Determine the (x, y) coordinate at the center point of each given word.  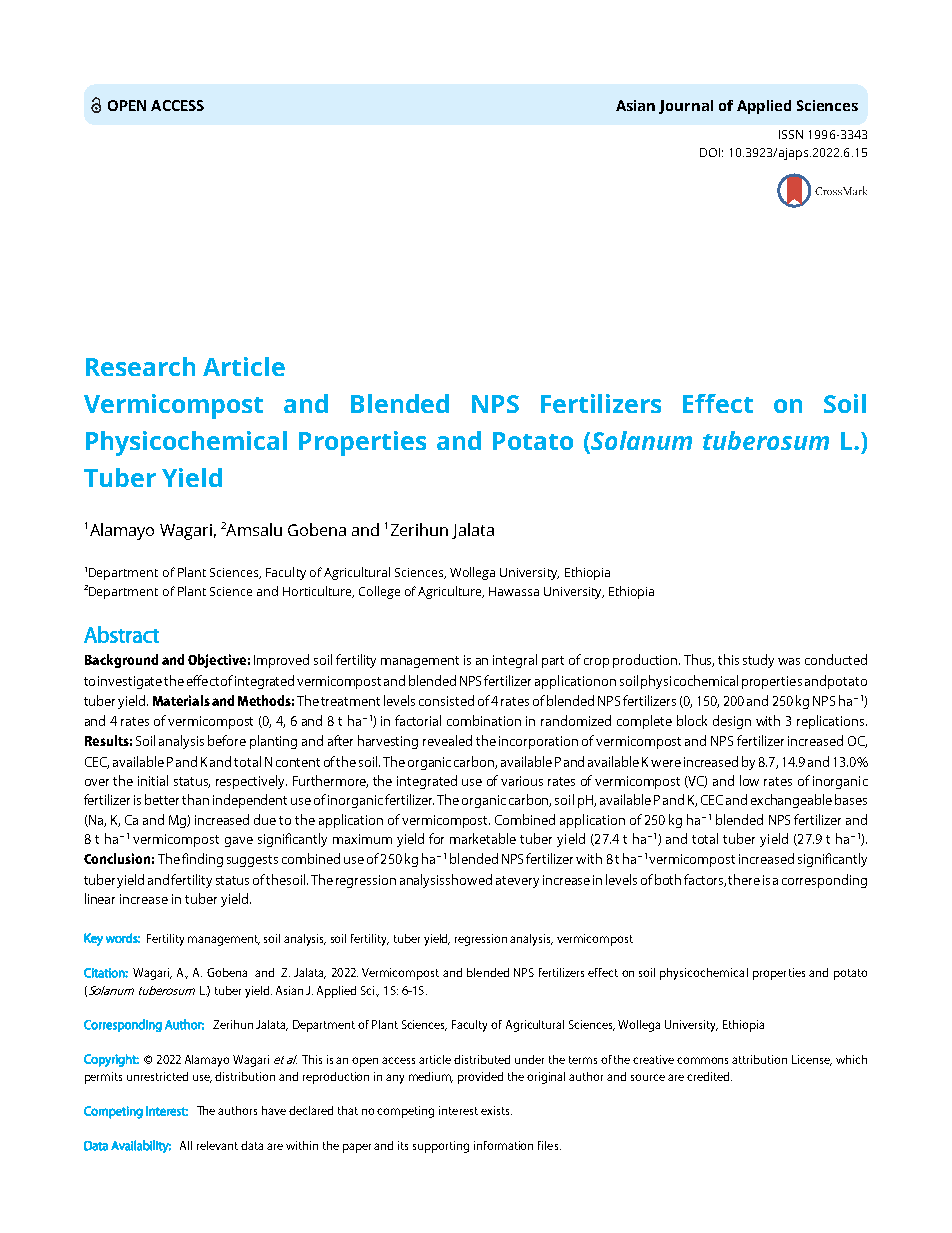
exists (496, 1110)
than (195, 799)
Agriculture (451, 592)
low (749, 780)
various (522, 781)
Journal (686, 107)
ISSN (791, 134)
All (186, 1145)
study (758, 661)
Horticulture (318, 592)
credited (709, 1076)
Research (140, 366)
